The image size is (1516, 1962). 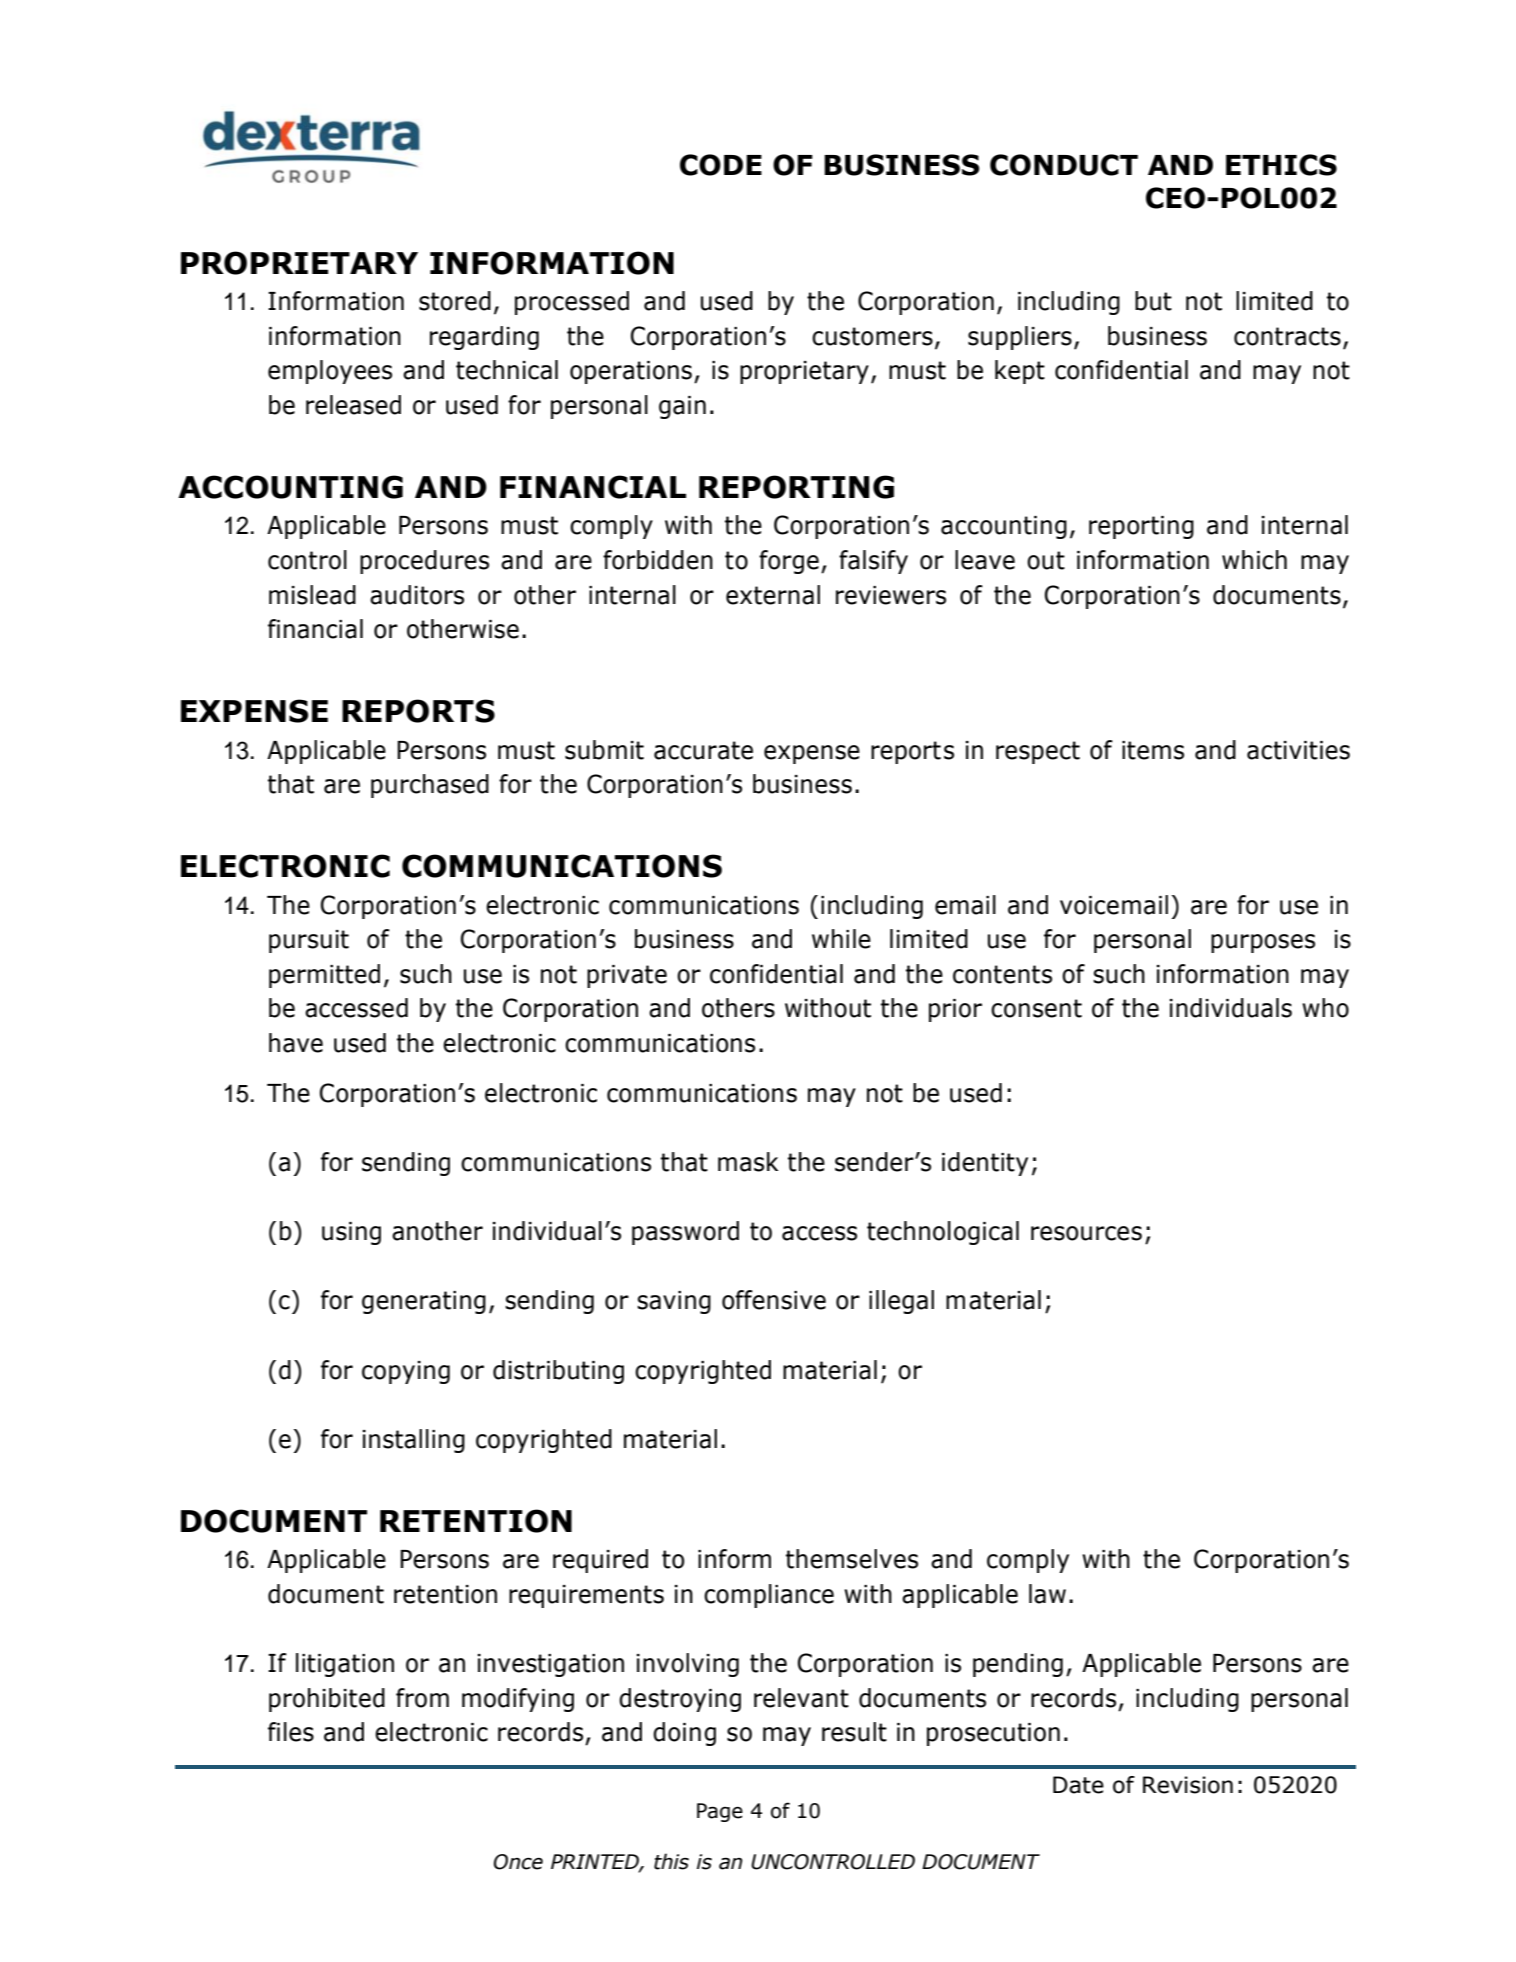 What do you see at coordinates (841, 939) in the screenshot?
I see `while` at bounding box center [841, 939].
